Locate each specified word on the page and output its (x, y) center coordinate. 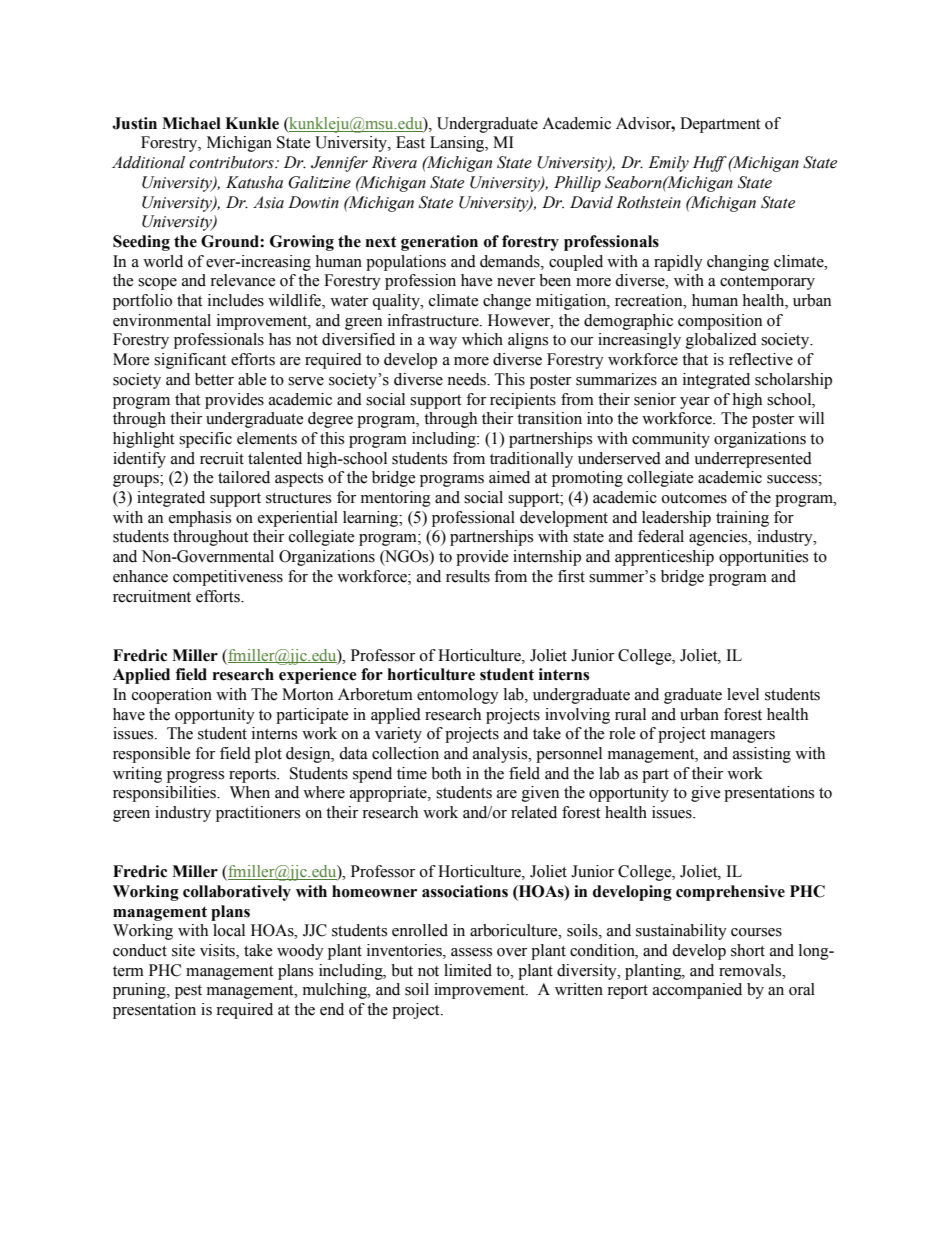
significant (190, 361)
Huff (710, 164)
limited (468, 970)
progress (195, 777)
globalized (721, 341)
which (482, 339)
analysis (501, 755)
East (410, 142)
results (468, 576)
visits (218, 950)
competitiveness (228, 578)
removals (751, 970)
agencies (719, 538)
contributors (232, 162)
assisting (762, 755)
